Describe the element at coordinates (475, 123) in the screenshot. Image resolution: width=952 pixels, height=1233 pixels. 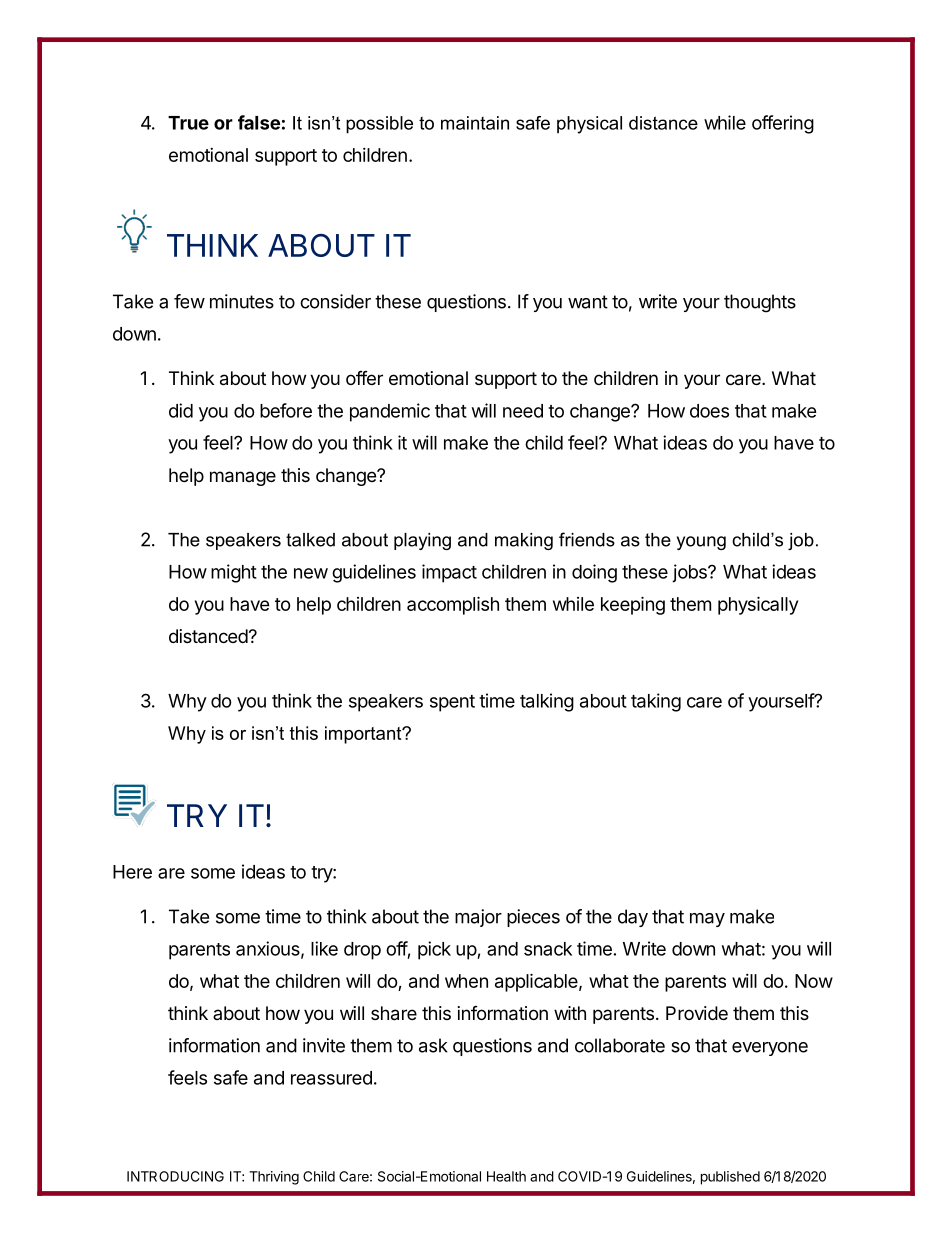
I see `maintain` at that location.
